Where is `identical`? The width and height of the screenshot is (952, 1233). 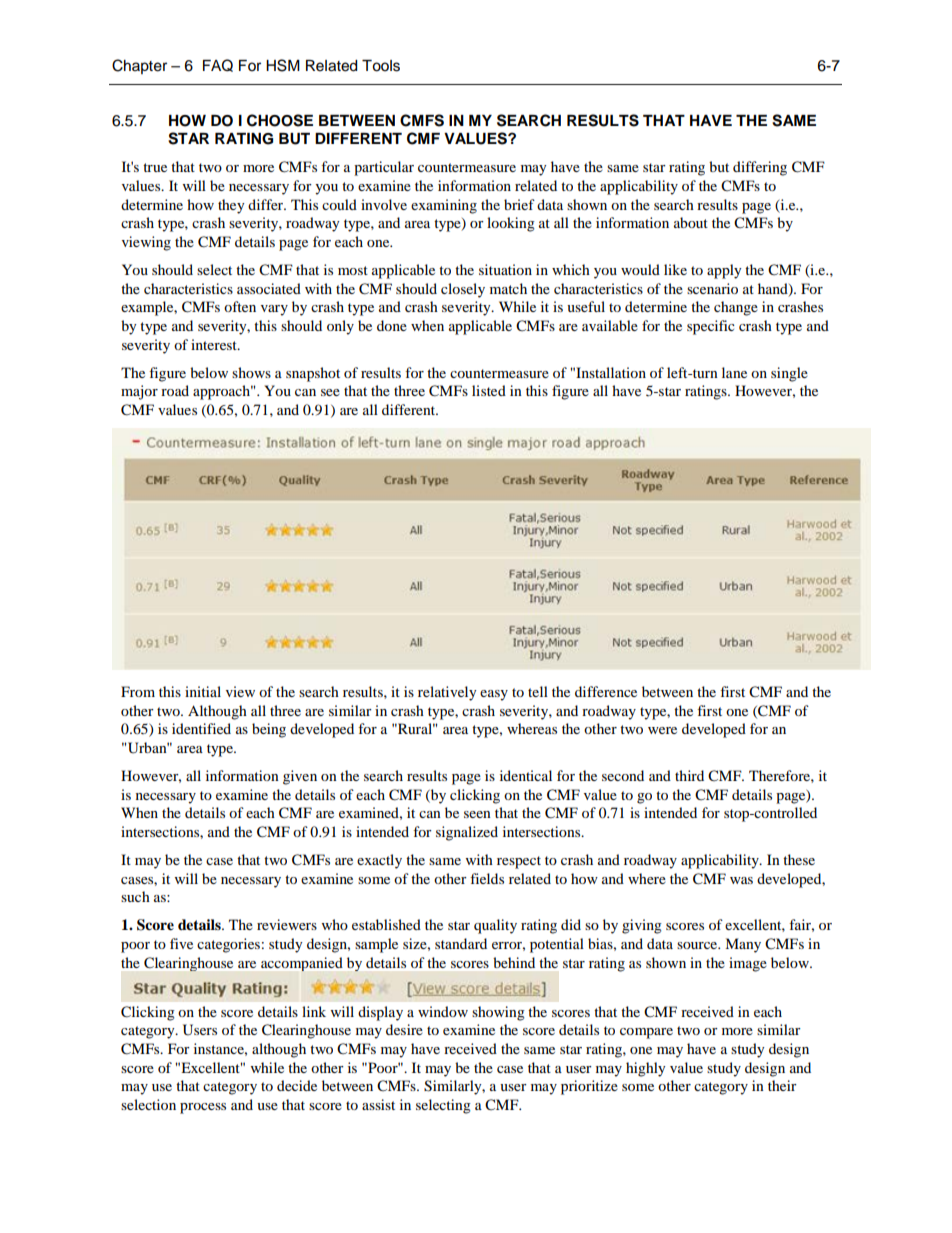
identical is located at coordinates (526, 775).
